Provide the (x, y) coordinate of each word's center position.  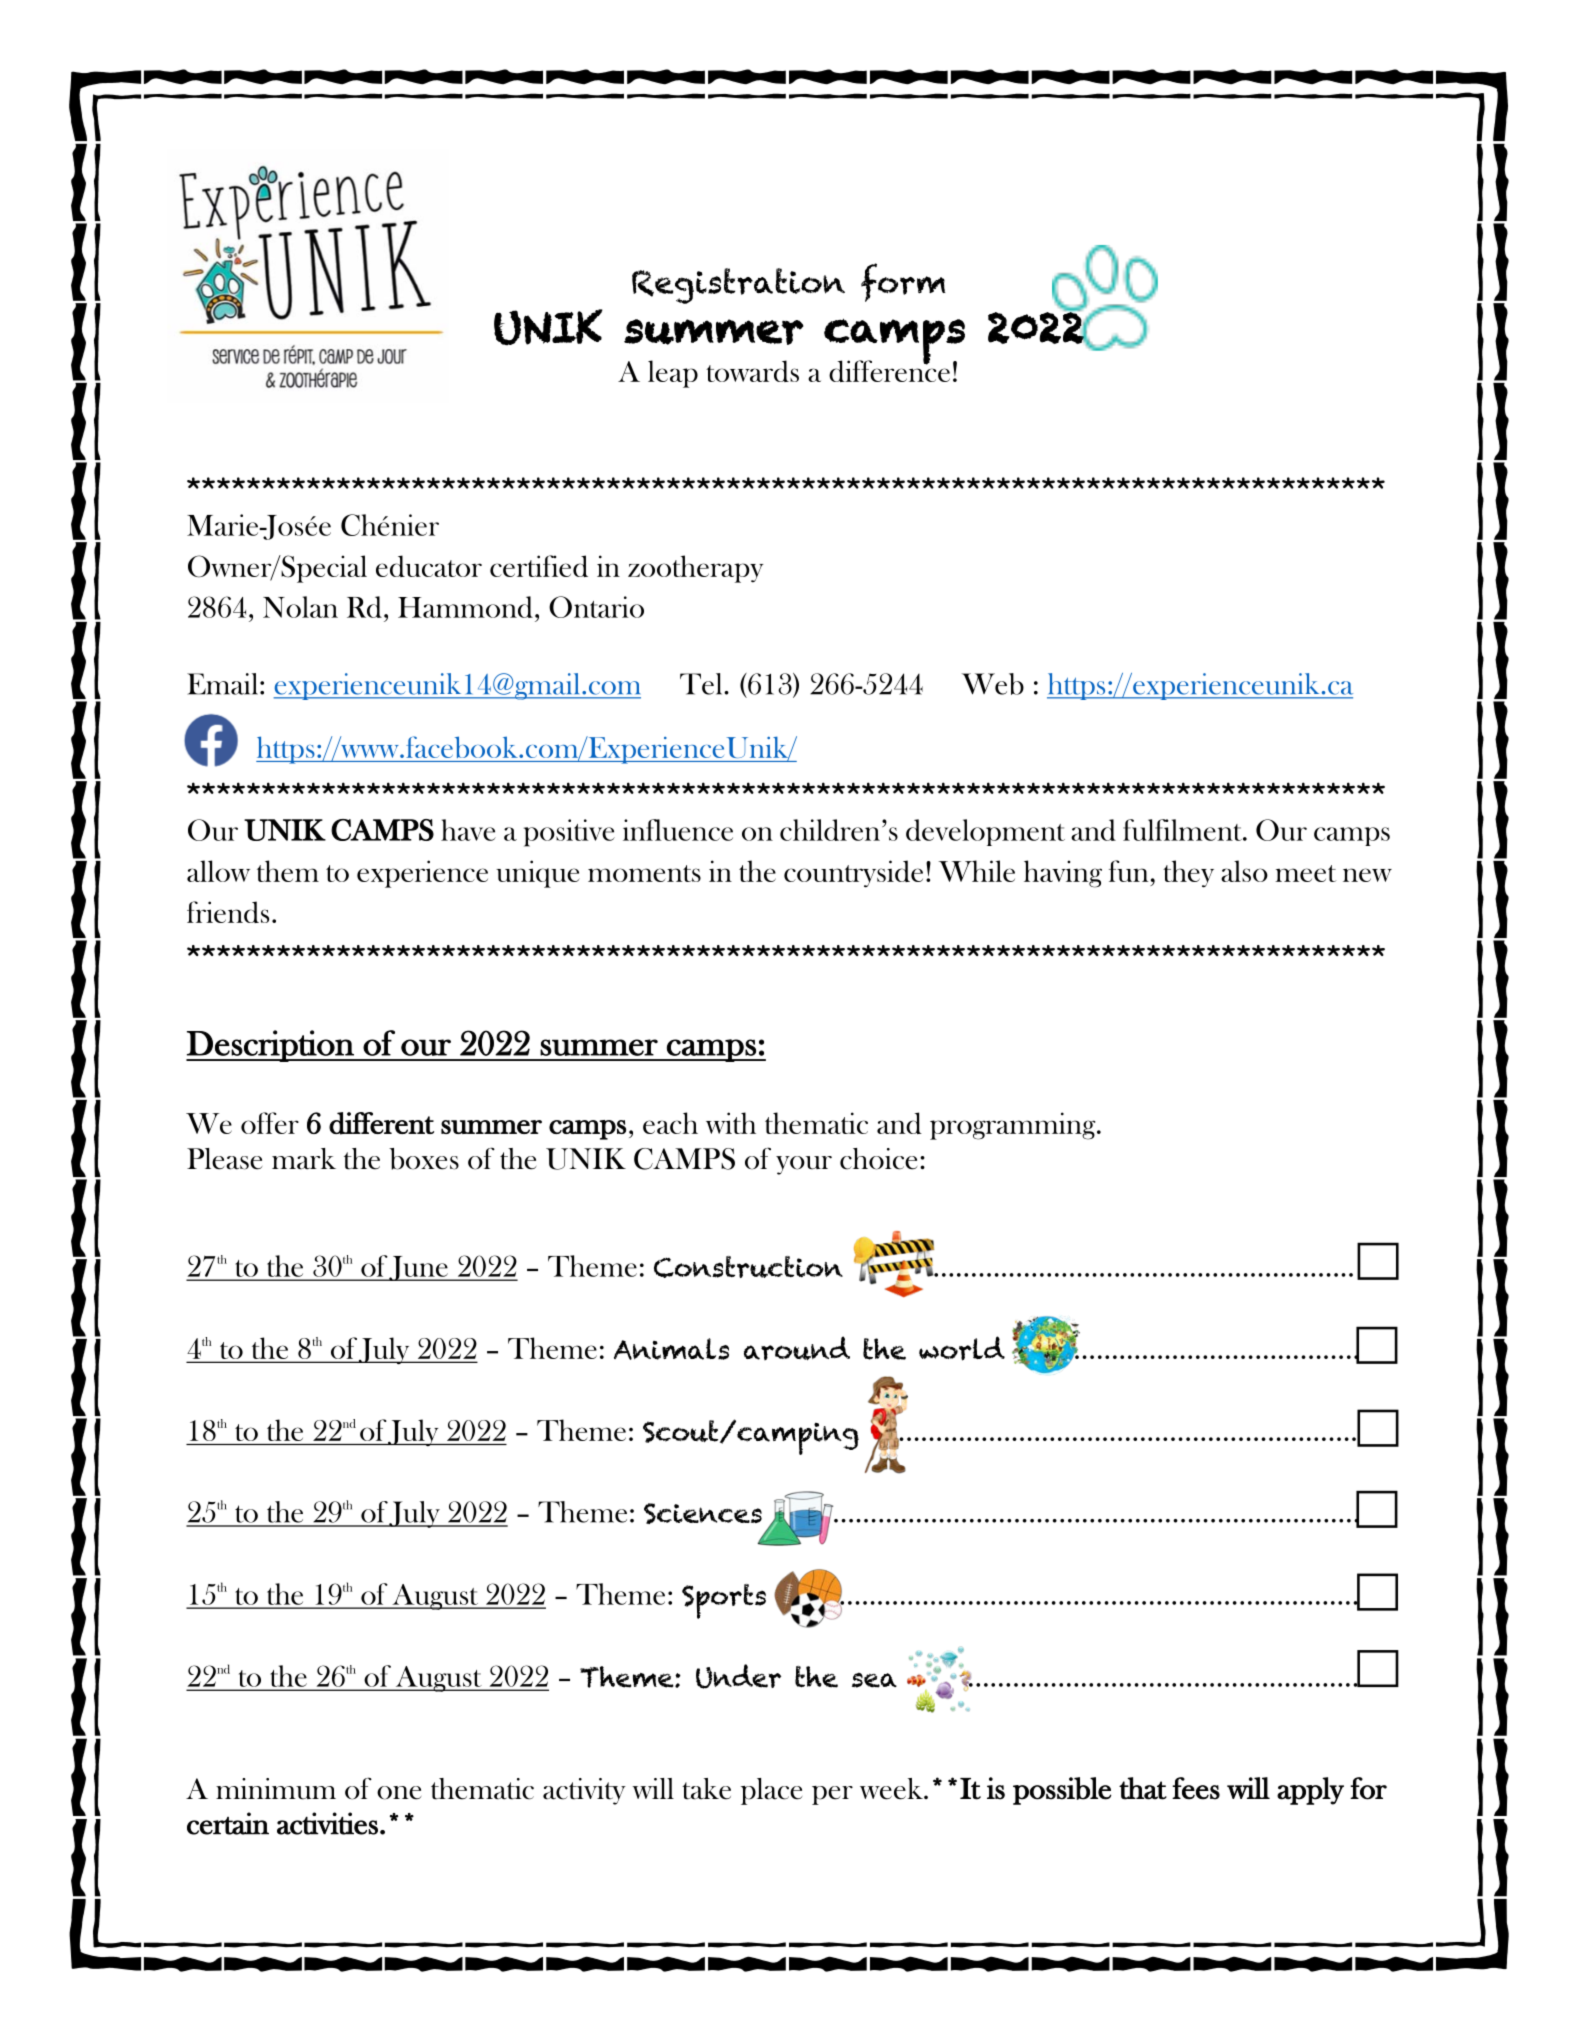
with (731, 1123)
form (903, 282)
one (399, 1793)
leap (673, 374)
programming (1014, 1126)
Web (993, 684)
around (797, 1348)
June (419, 1268)
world (962, 1348)
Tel (702, 684)
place (771, 1791)
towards (752, 371)
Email (224, 684)
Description (271, 1046)
